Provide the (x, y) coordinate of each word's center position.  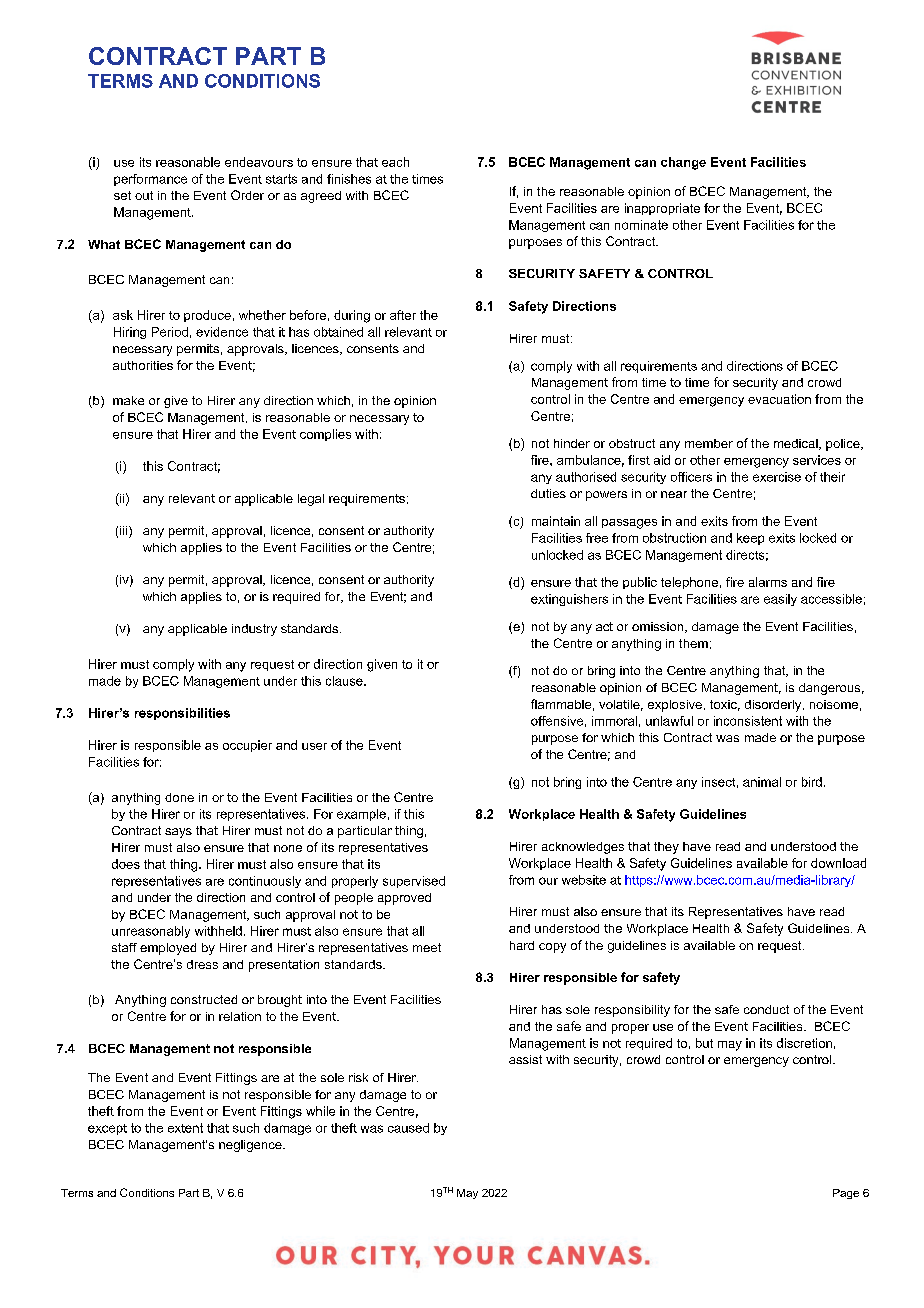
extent (185, 1128)
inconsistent (748, 721)
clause (345, 681)
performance (150, 180)
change (683, 163)
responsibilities (182, 714)
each (395, 162)
